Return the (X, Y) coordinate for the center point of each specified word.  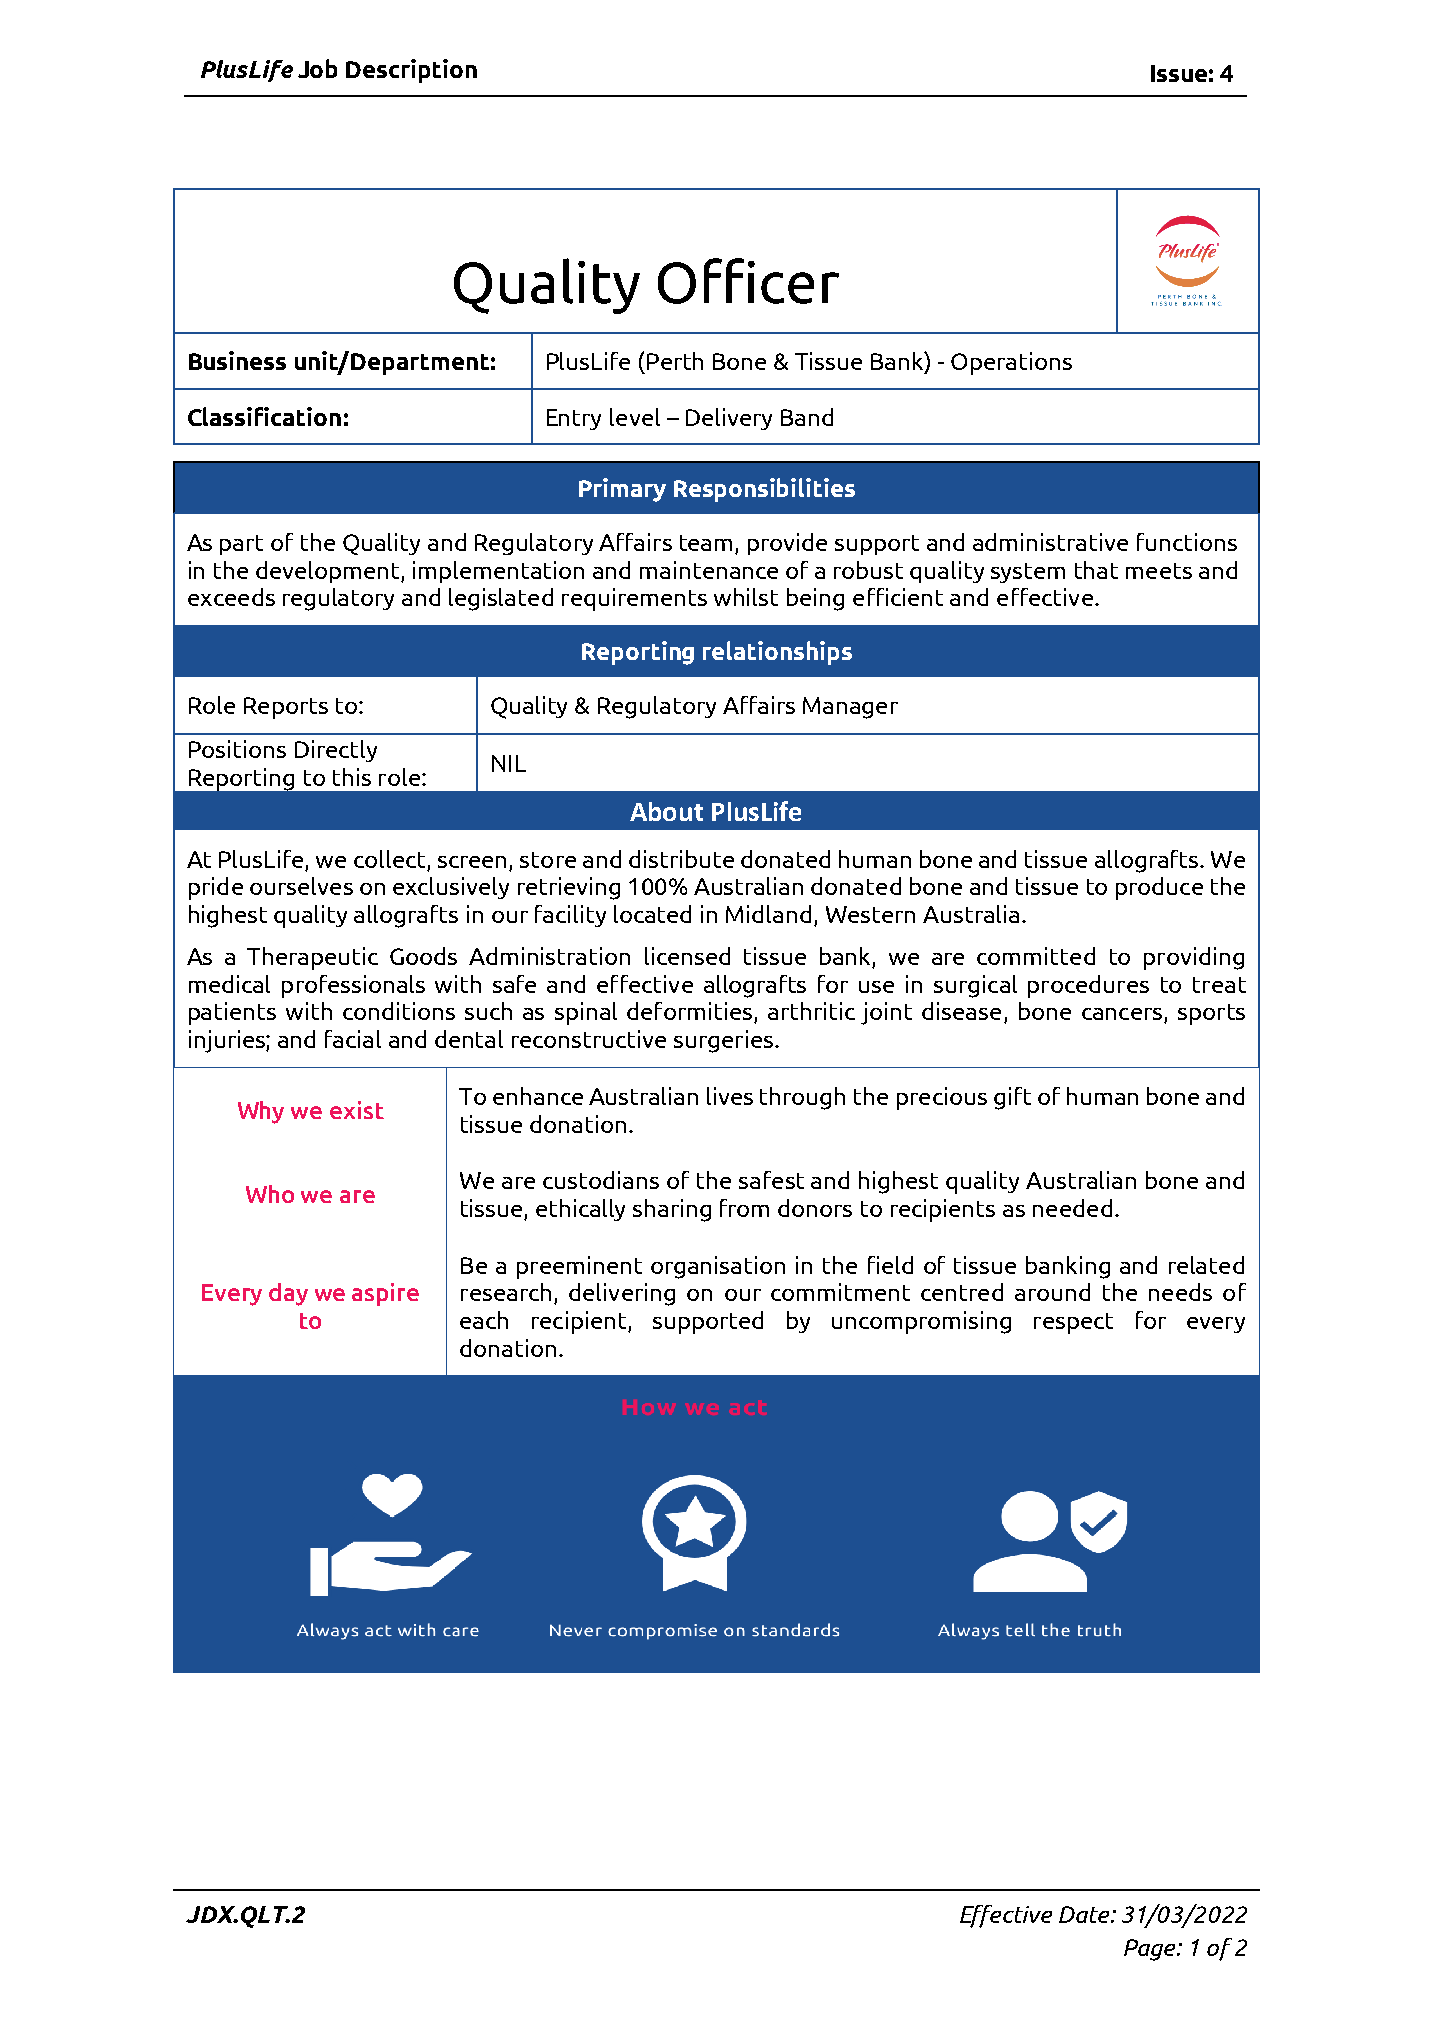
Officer (748, 281)
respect (1073, 1323)
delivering (622, 1294)
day (288, 1294)
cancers (1123, 1015)
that (1096, 570)
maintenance (709, 570)
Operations (1011, 363)
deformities (691, 1012)
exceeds (231, 597)
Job (317, 68)
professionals (353, 986)
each (484, 1320)
